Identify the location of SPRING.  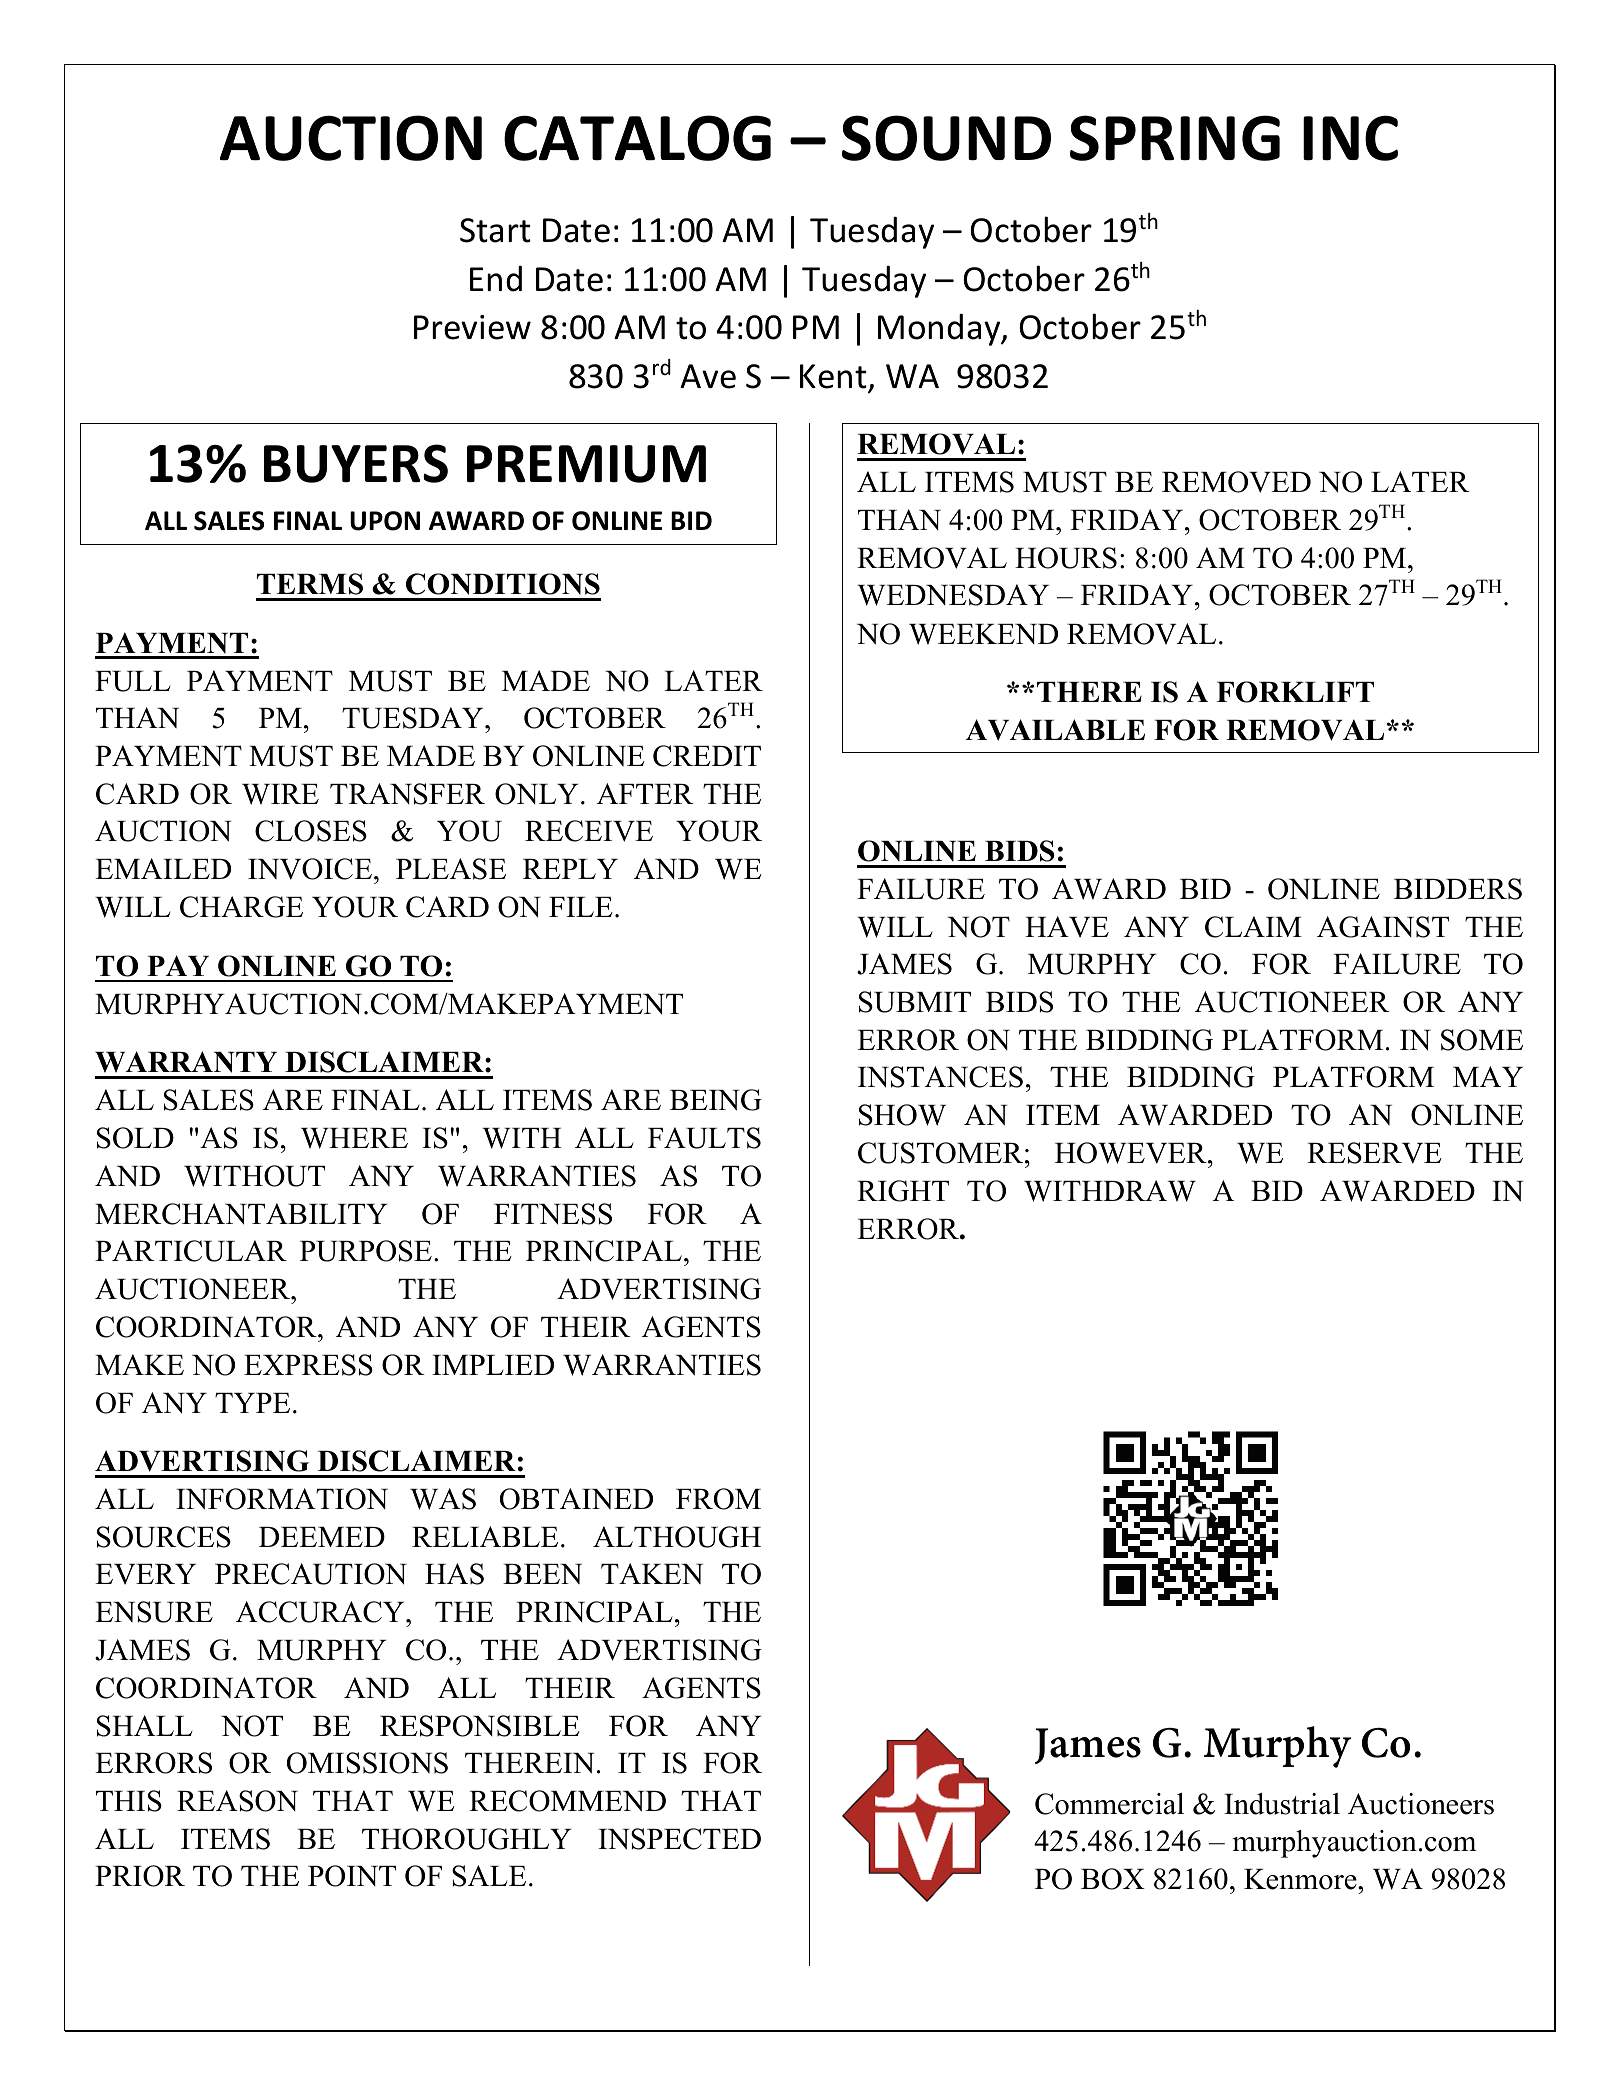
(1175, 138).
